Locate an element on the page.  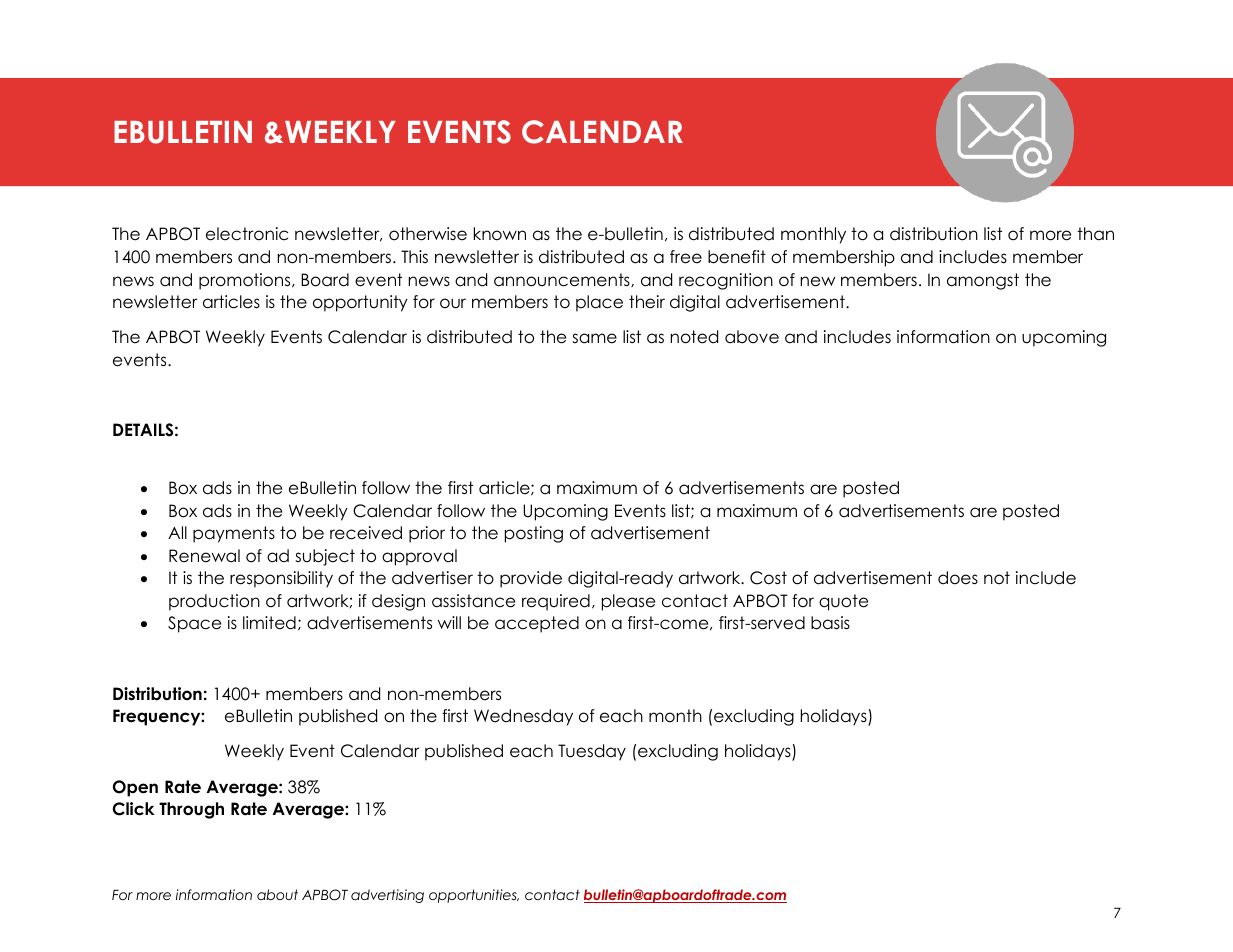
provide is located at coordinates (531, 579).
